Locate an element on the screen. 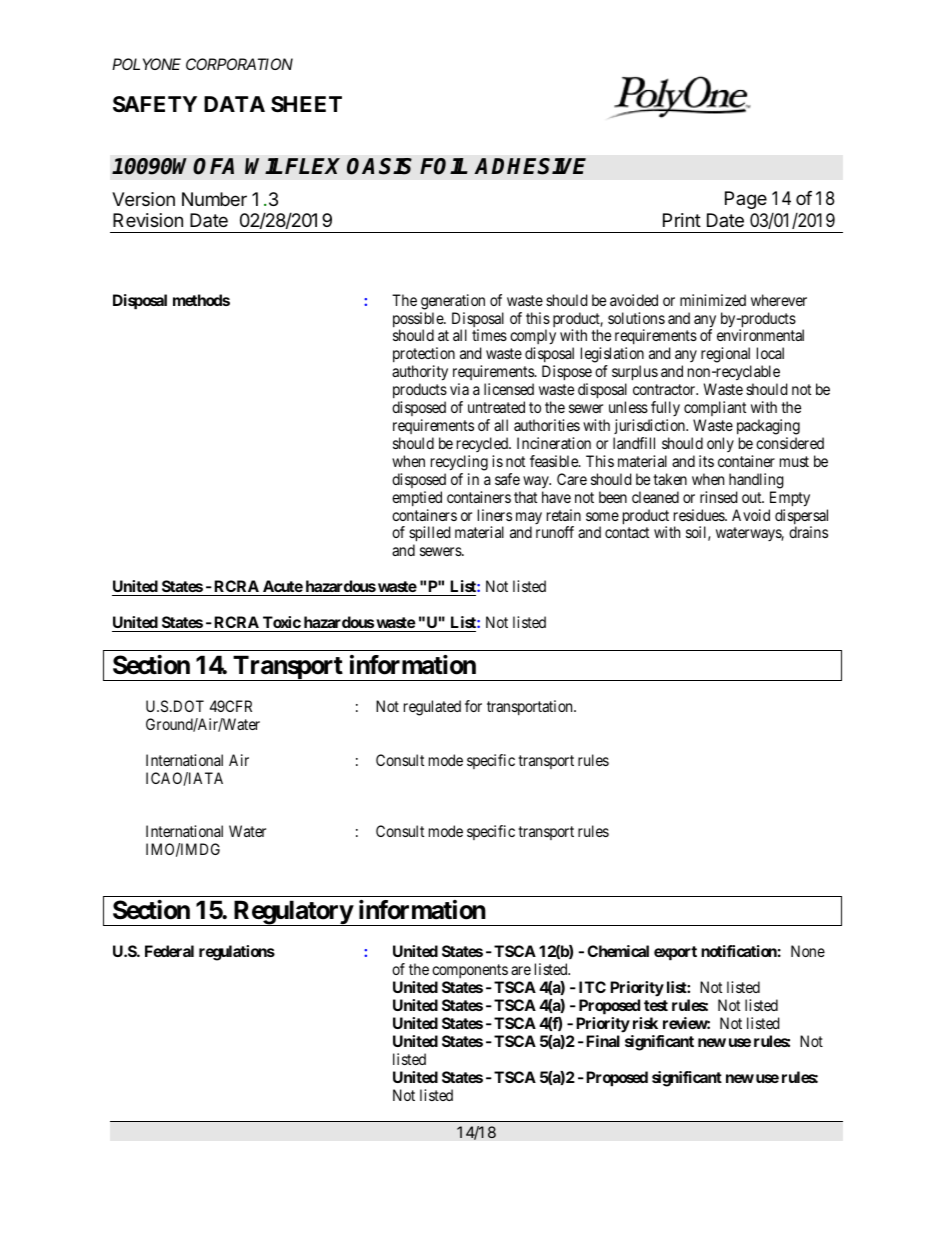 The height and width of the screenshot is (1233, 952). compliant is located at coordinates (715, 410).
